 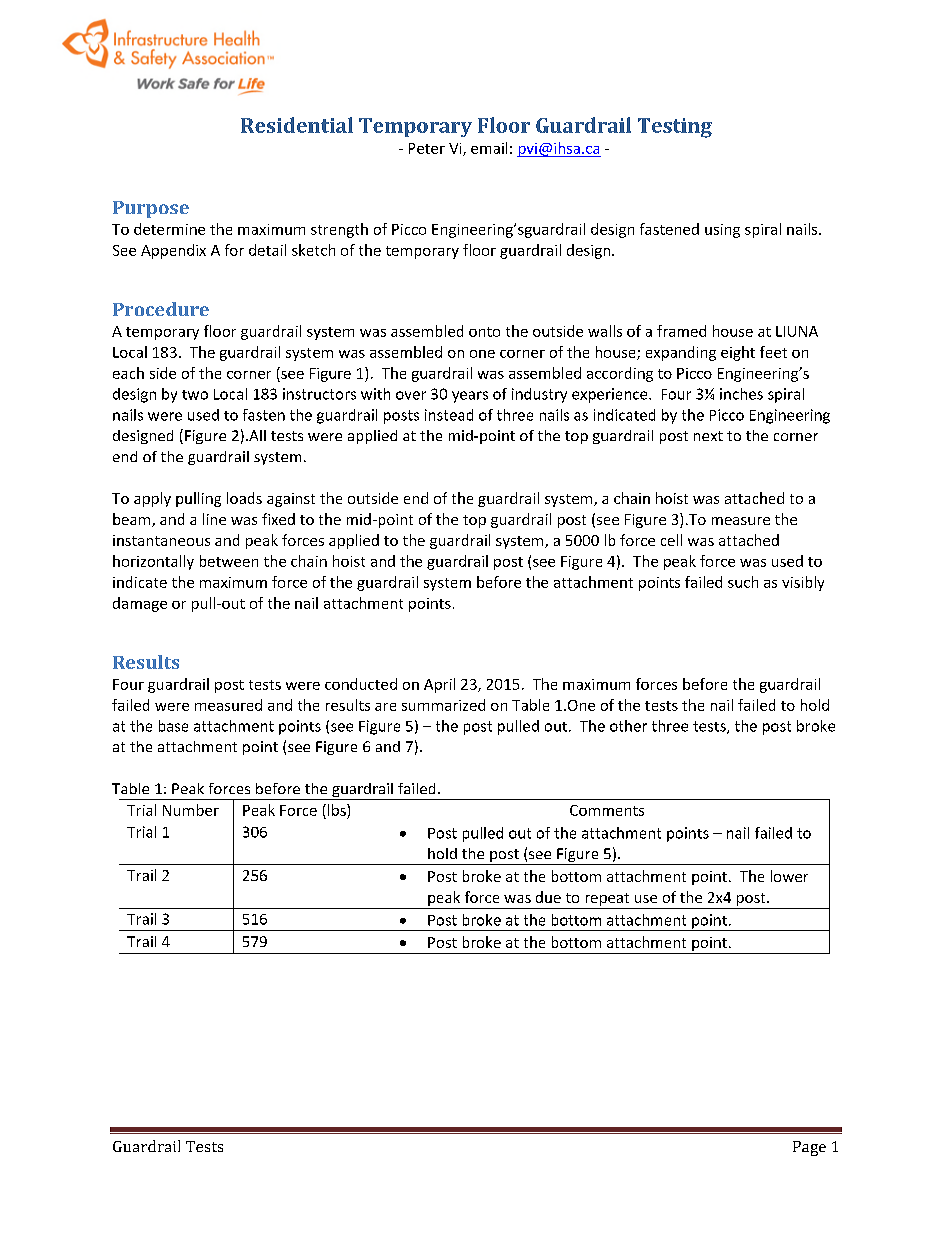 What do you see at coordinates (548, 897) in the page?
I see `due` at bounding box center [548, 897].
